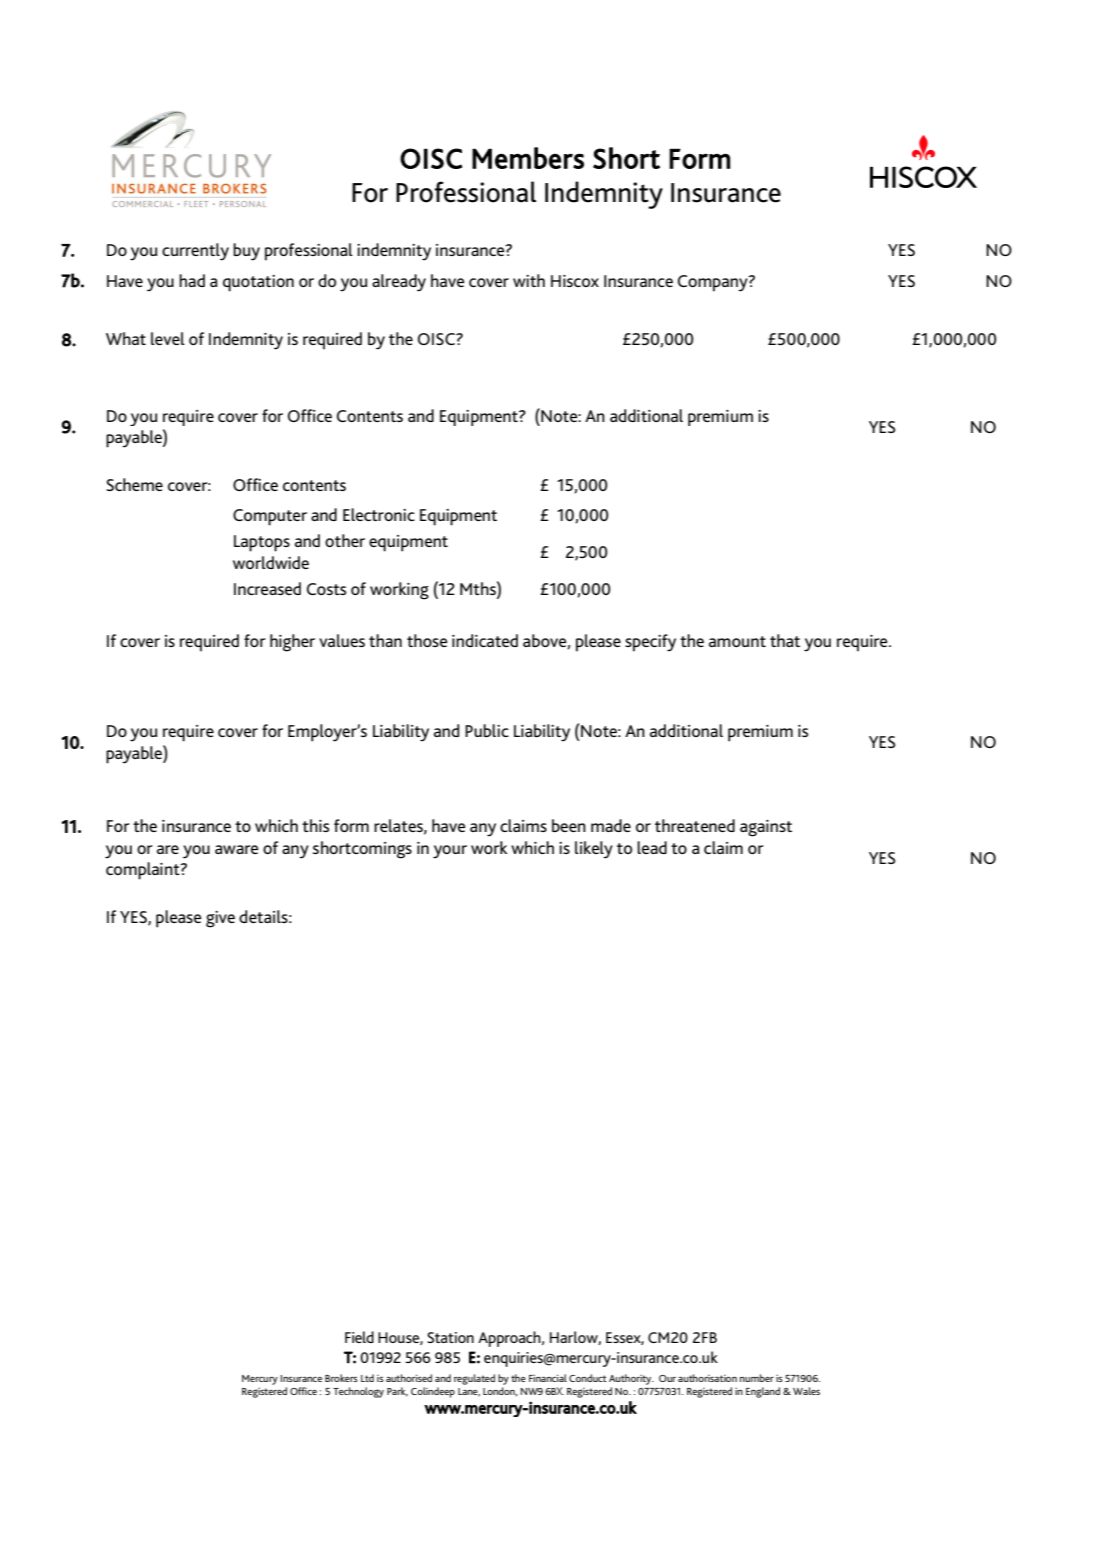  I want to click on lead, so click(652, 847).
